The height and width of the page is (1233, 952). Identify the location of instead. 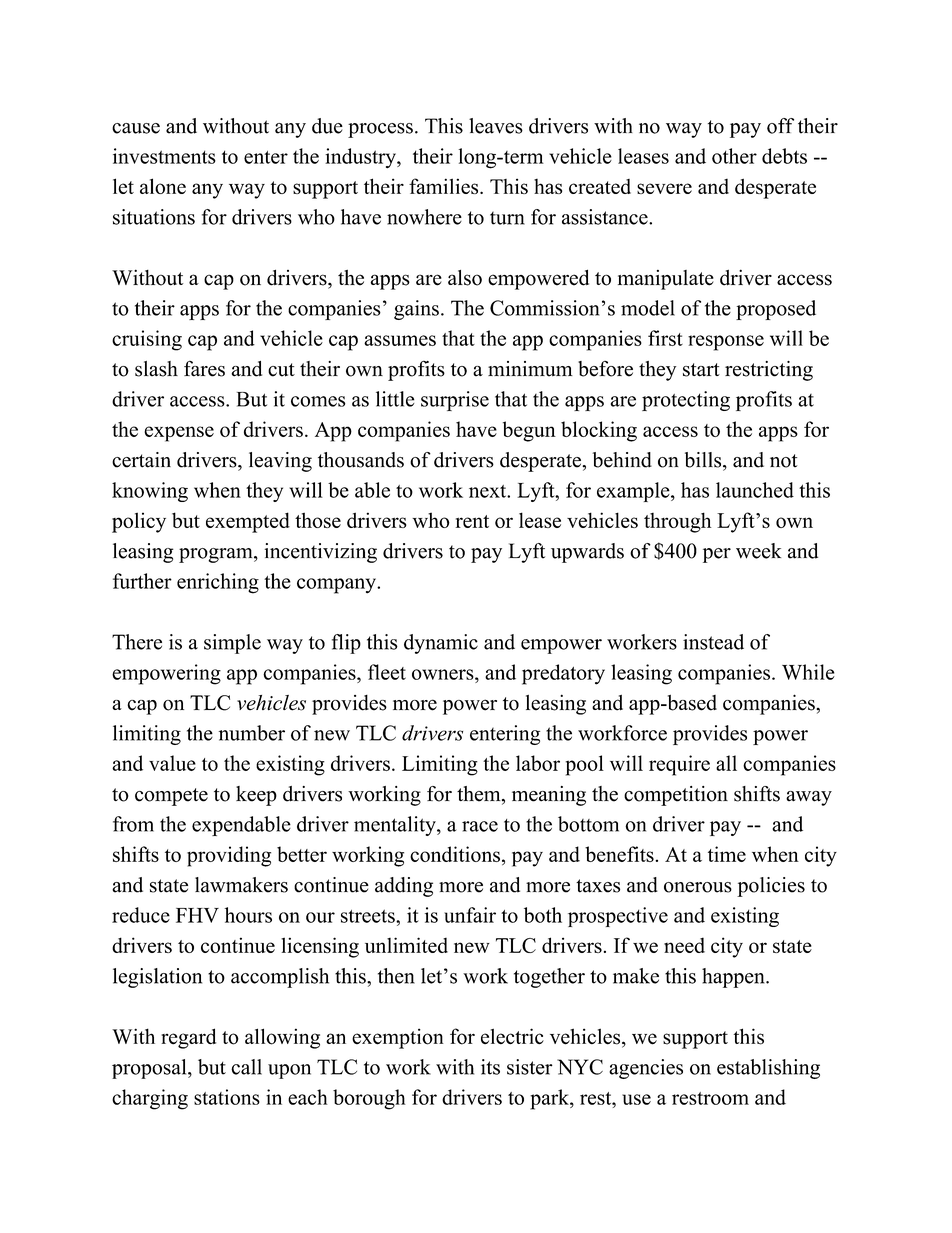
(713, 642).
